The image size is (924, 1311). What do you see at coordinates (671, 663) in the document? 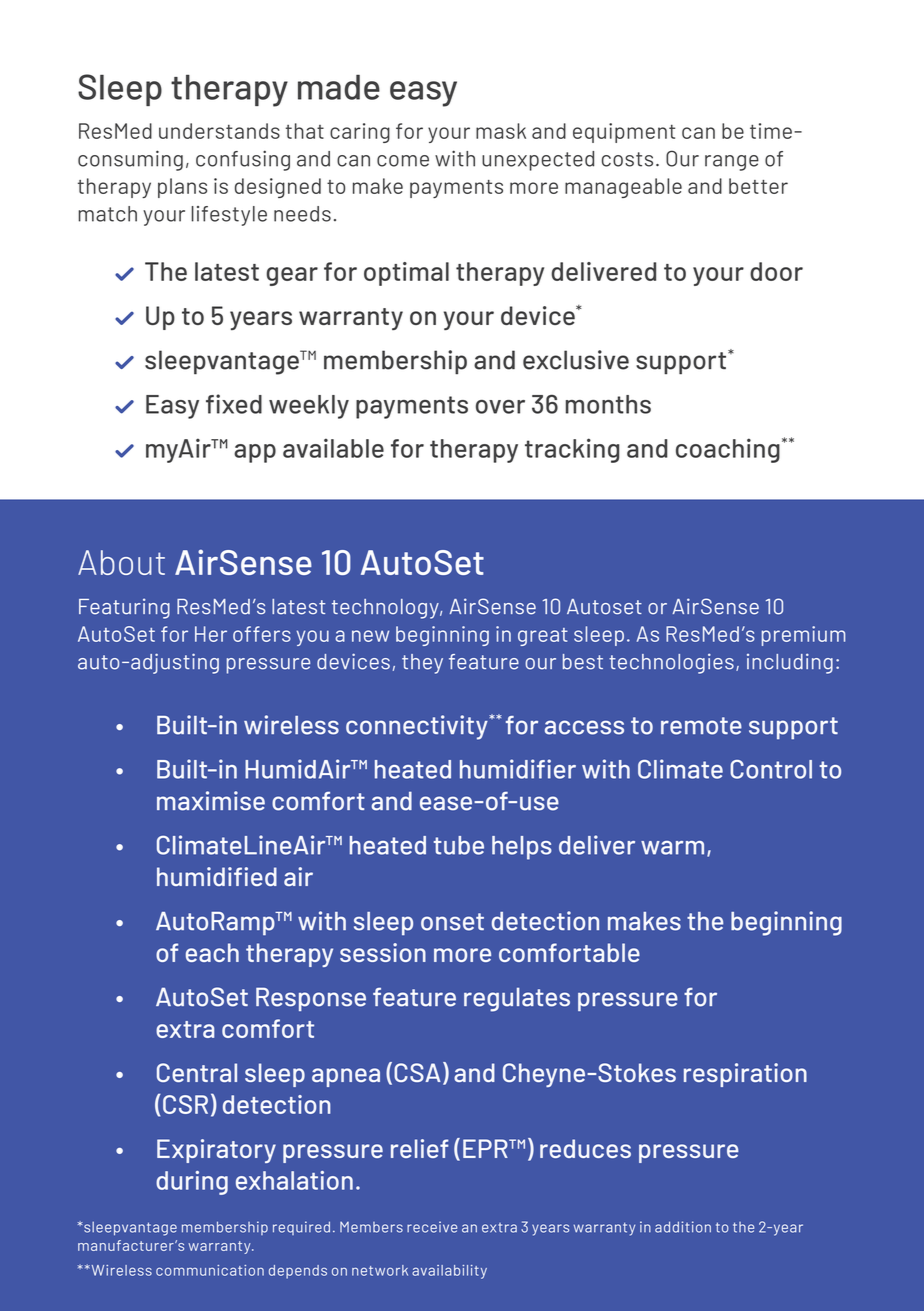
I see `technologies` at bounding box center [671, 663].
